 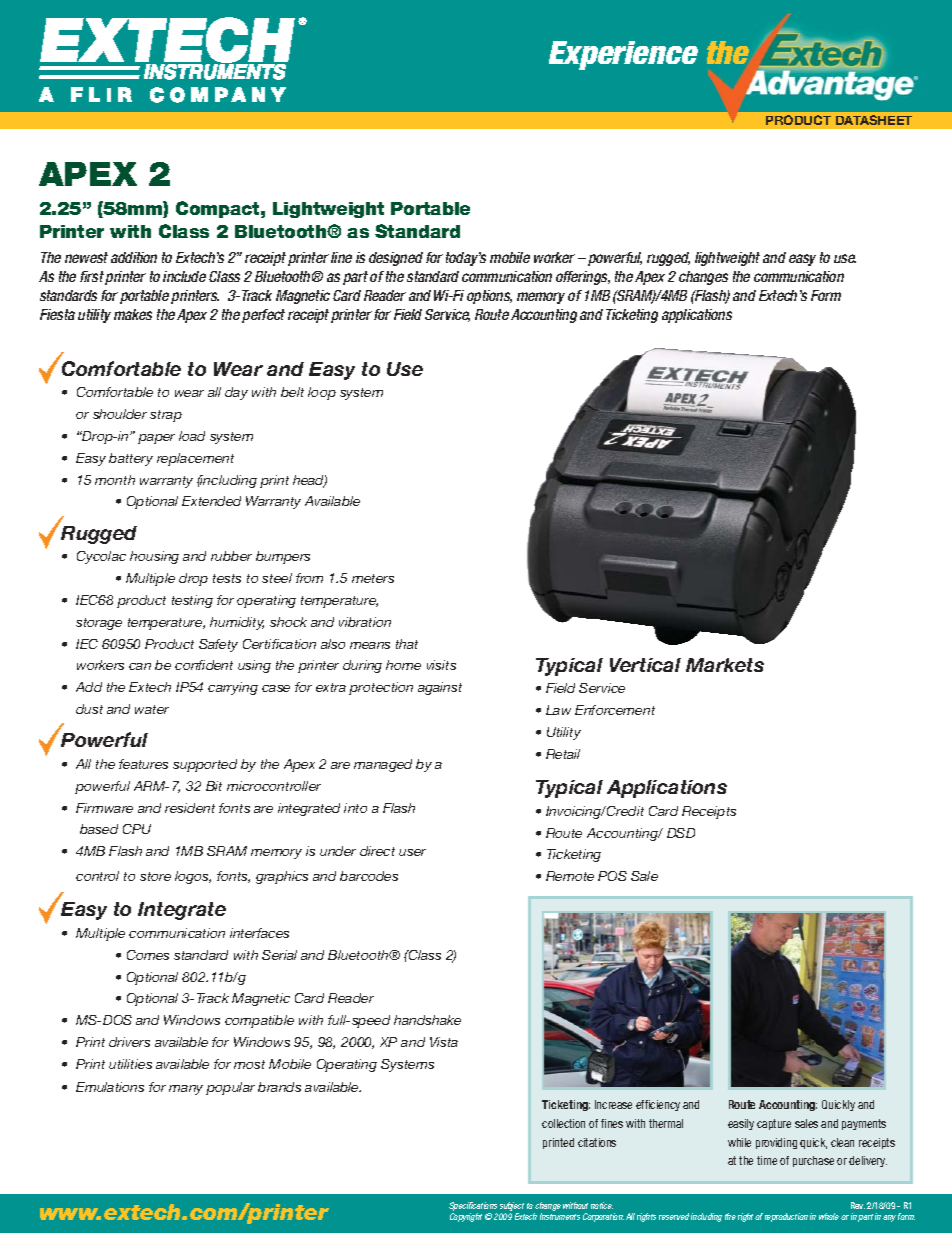 I want to click on user, so click(x=412, y=852).
